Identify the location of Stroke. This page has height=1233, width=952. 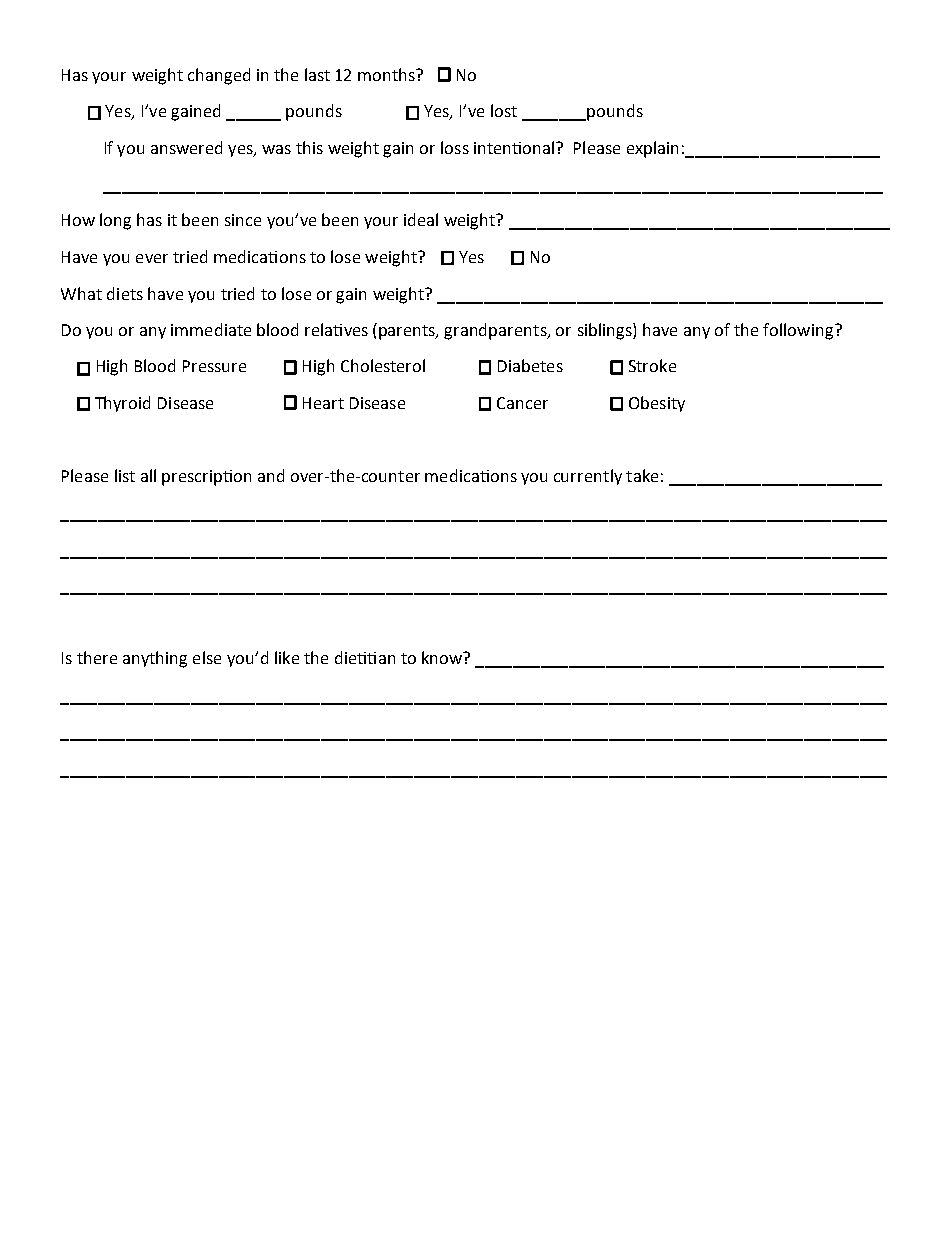
(652, 365).
